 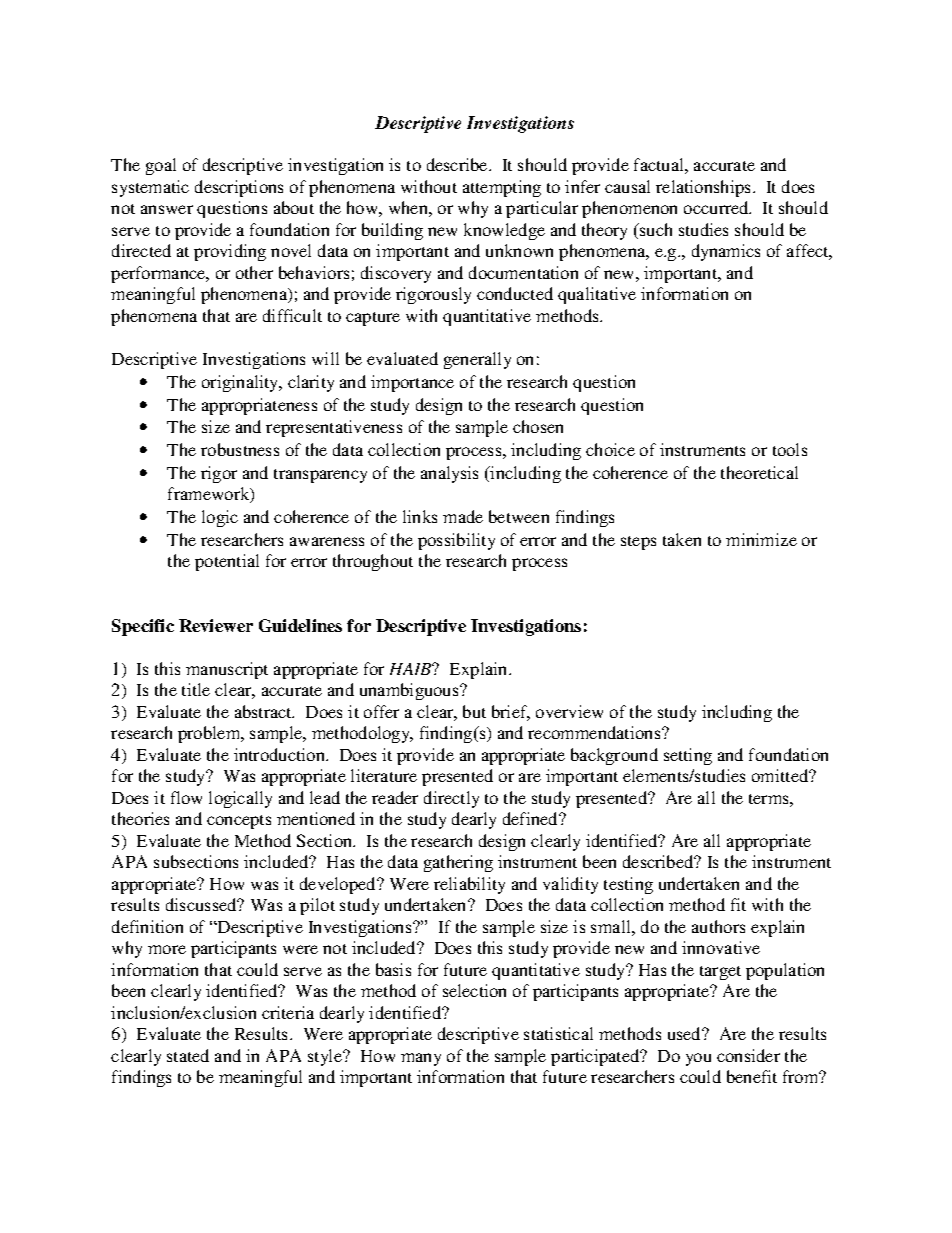 I want to click on descriptions, so click(x=239, y=188).
